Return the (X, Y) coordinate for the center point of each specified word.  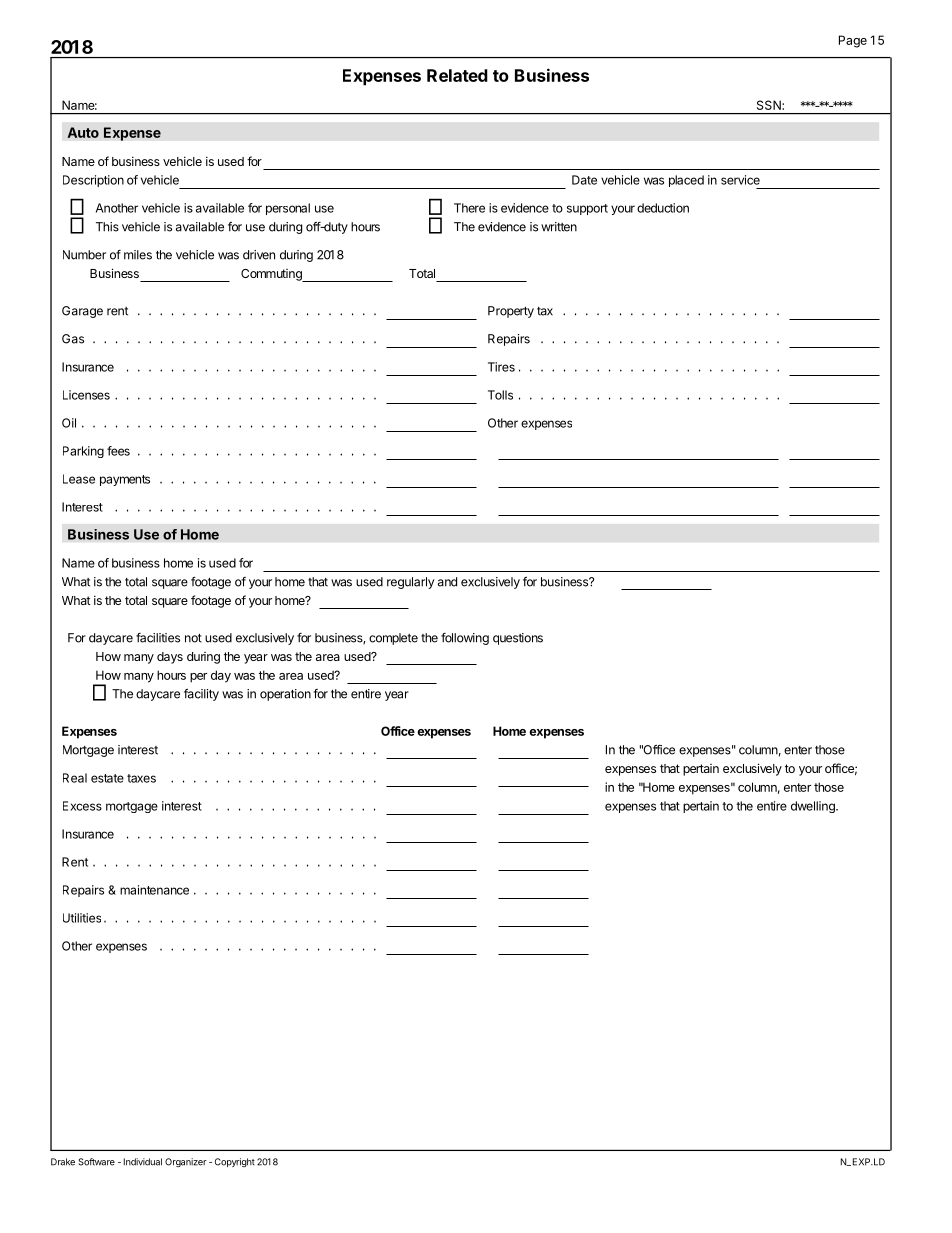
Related (457, 75)
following (465, 639)
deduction (663, 208)
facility (201, 695)
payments (125, 480)
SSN (770, 105)
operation (285, 695)
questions (518, 639)
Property (511, 312)
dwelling (814, 807)
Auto (83, 132)
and (447, 582)
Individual (143, 1162)
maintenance (154, 890)
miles (138, 255)
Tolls (500, 395)
